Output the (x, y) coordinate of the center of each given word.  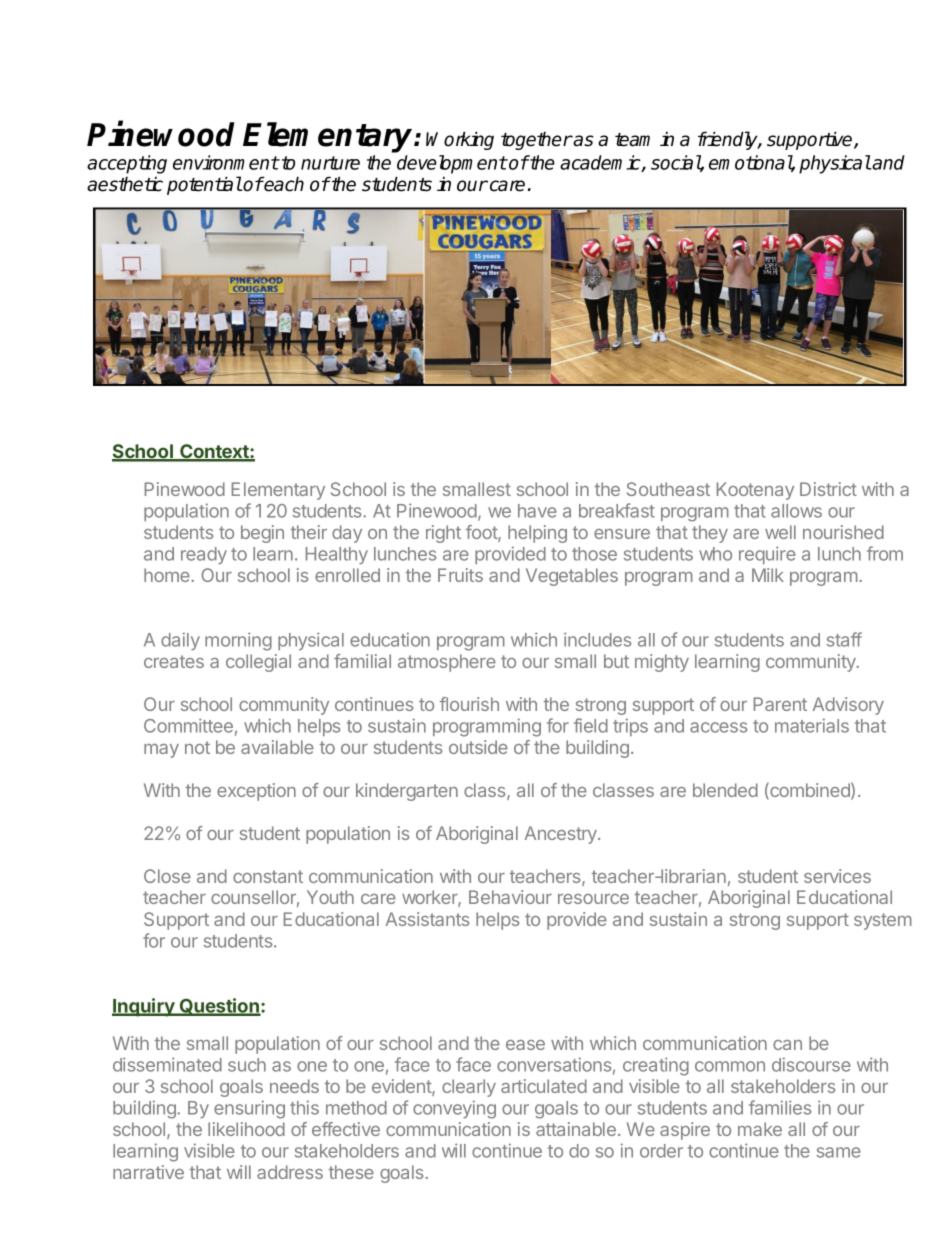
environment (226, 162)
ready (204, 555)
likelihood (246, 1129)
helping (537, 534)
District (828, 489)
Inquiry (144, 1007)
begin (262, 534)
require (767, 555)
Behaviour (510, 897)
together (537, 140)
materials (812, 725)
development (452, 164)
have (537, 511)
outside (478, 747)
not (197, 747)
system (883, 921)
